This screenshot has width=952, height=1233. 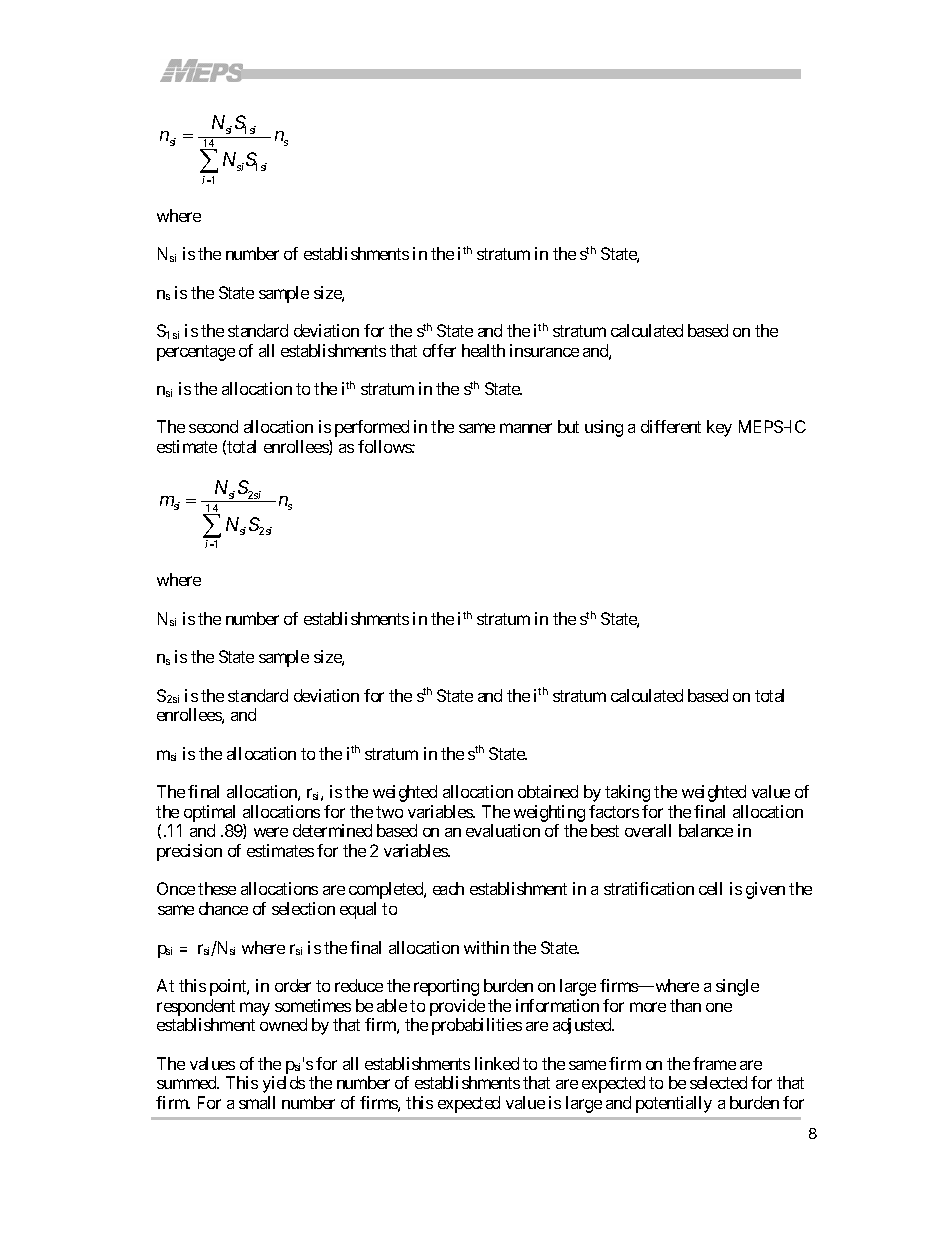 I want to click on percentage, so click(x=196, y=353).
